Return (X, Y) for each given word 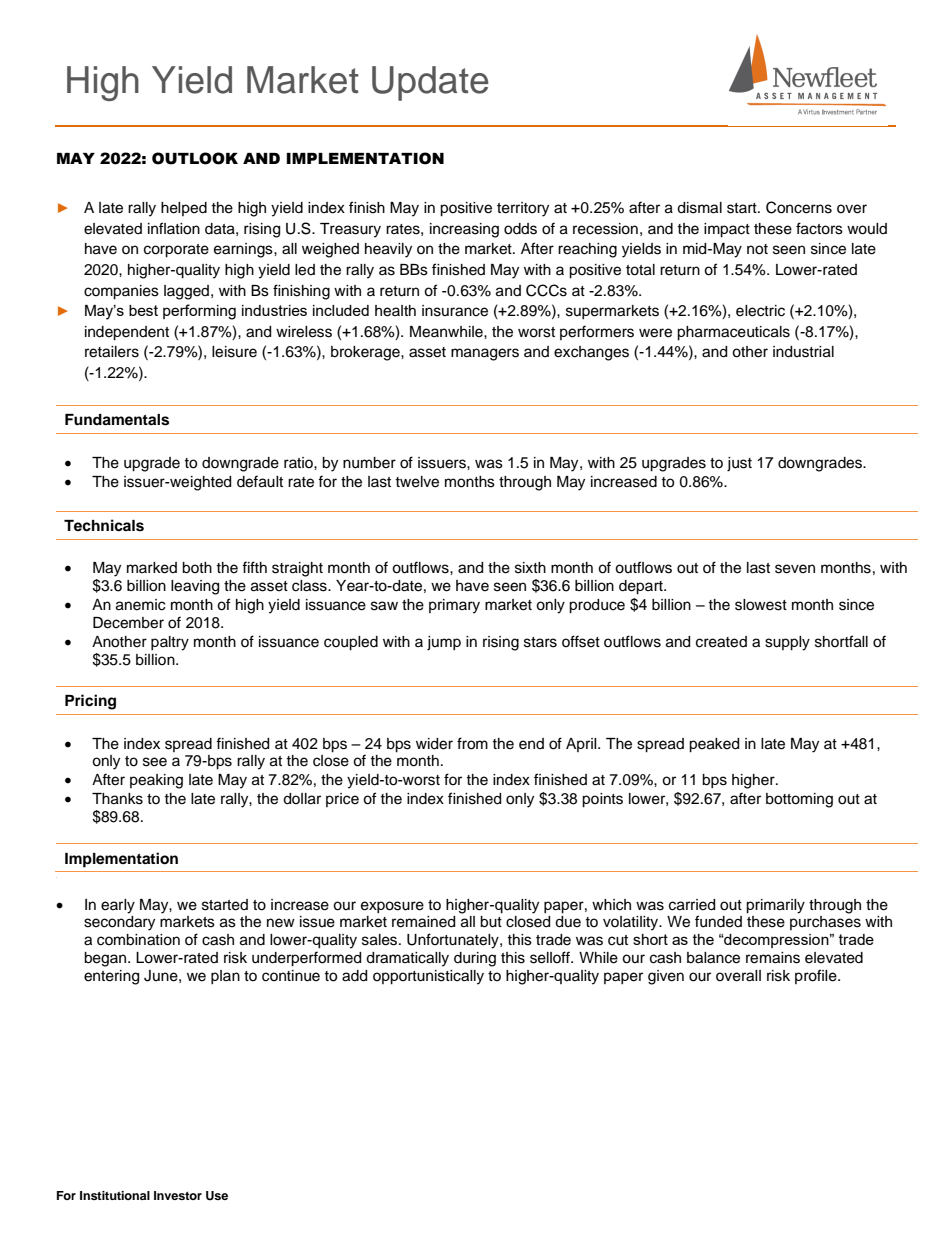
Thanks (117, 799)
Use (217, 1196)
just (739, 464)
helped (184, 209)
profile (817, 976)
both (197, 568)
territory (523, 209)
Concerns (799, 207)
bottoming (799, 800)
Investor (178, 1195)
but (491, 922)
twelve (417, 482)
